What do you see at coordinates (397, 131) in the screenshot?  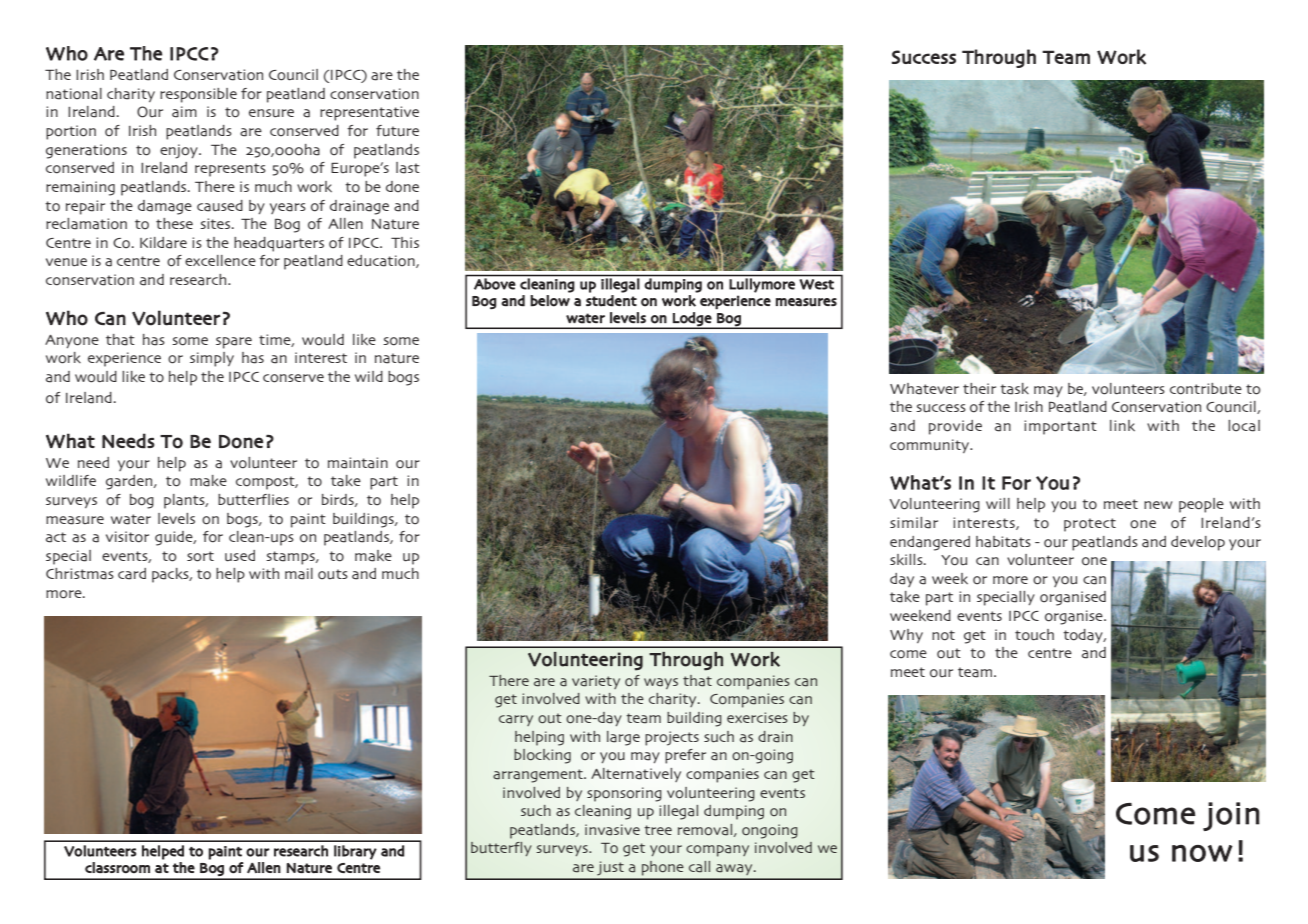 I see `future` at bounding box center [397, 131].
